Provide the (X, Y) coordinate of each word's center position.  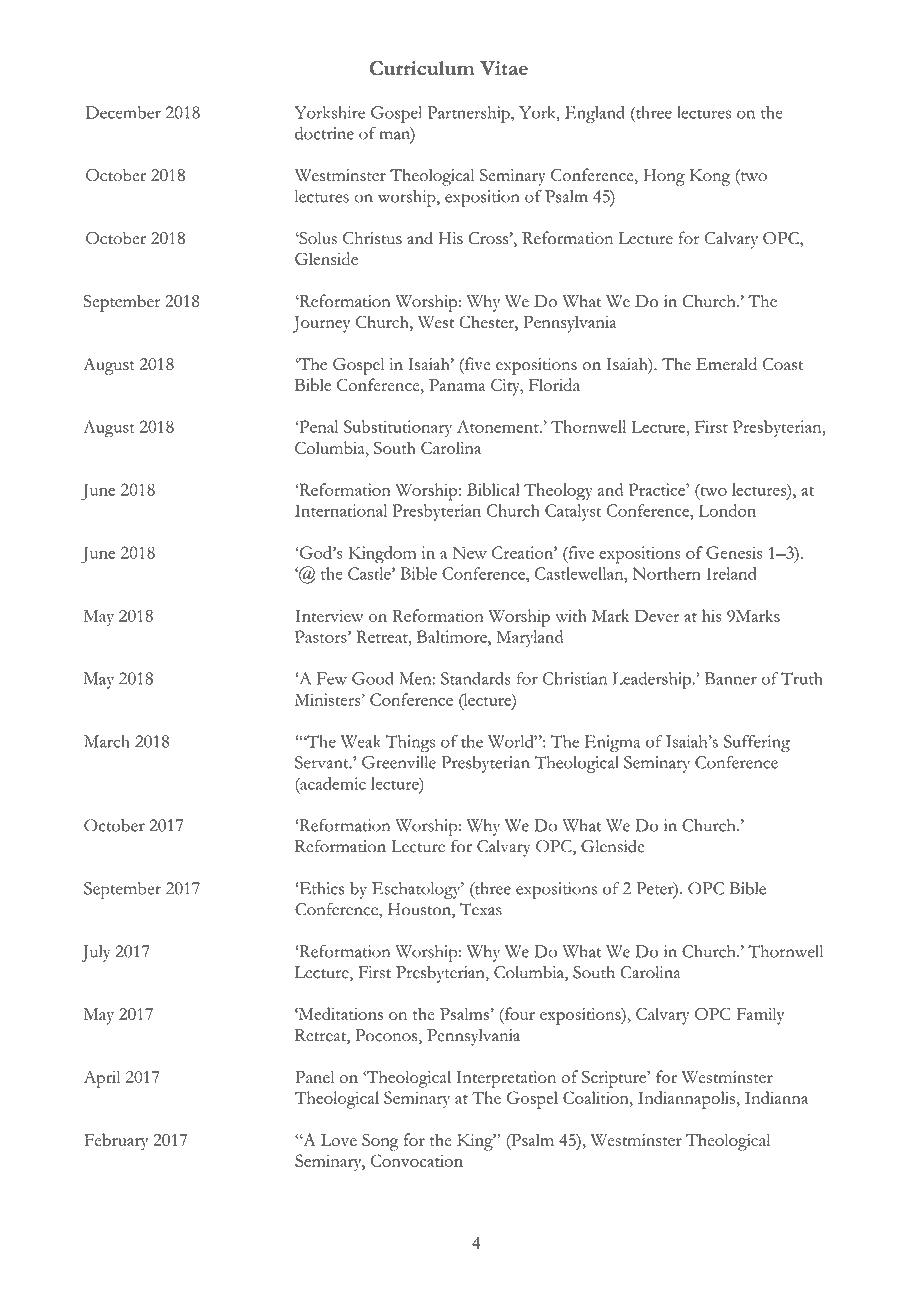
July (96, 953)
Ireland (731, 573)
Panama (457, 385)
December (123, 112)
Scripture (615, 1079)
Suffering (757, 743)
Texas (481, 909)
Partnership (470, 114)
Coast (783, 364)
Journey (322, 324)
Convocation (417, 1160)
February (116, 1142)
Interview (329, 615)
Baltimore (453, 636)
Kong (709, 177)
